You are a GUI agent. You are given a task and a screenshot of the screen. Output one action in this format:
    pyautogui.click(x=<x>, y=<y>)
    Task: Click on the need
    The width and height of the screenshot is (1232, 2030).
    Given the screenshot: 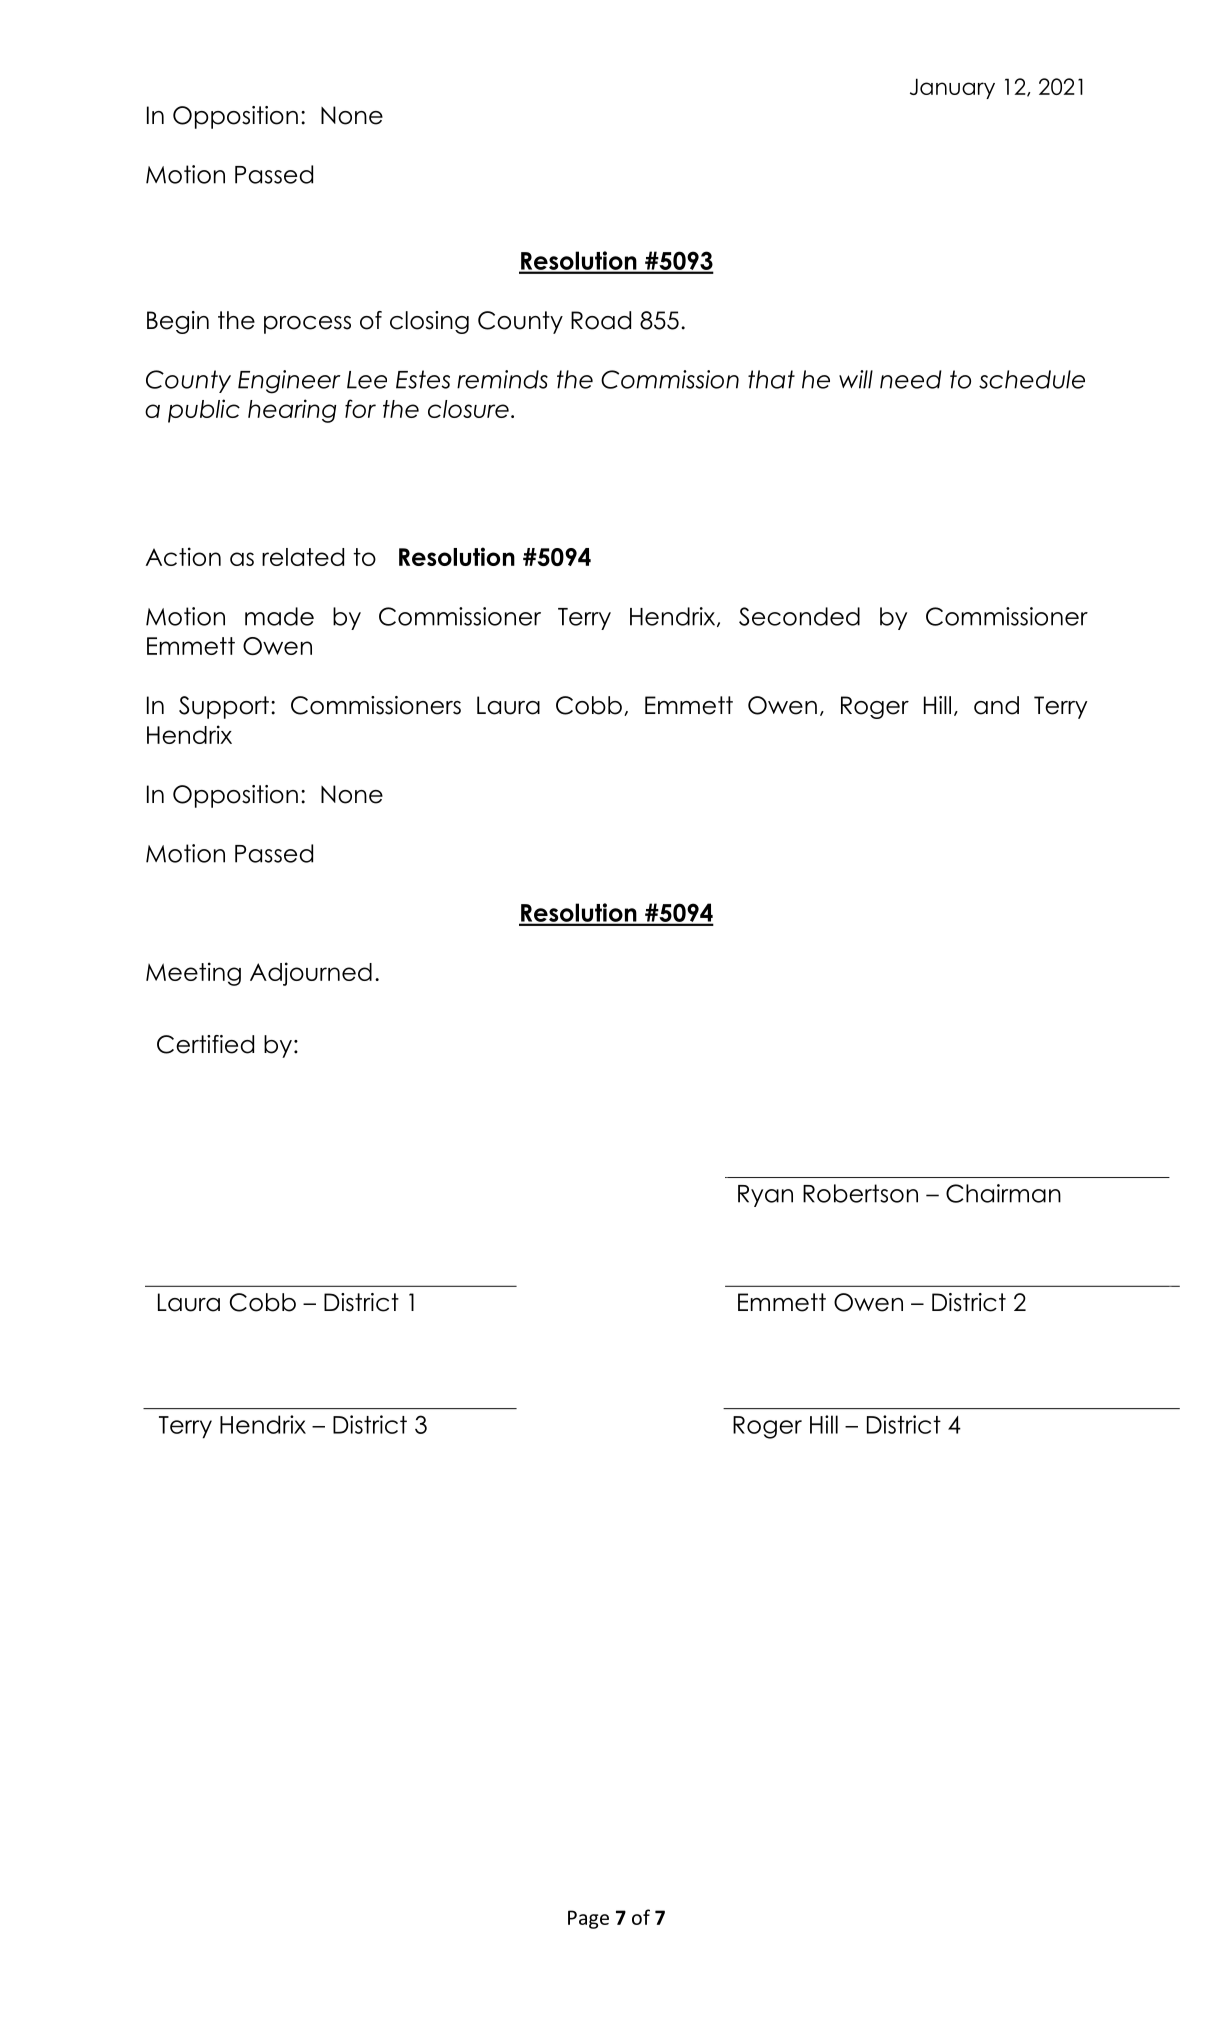 What is the action you would take?
    pyautogui.click(x=911, y=379)
